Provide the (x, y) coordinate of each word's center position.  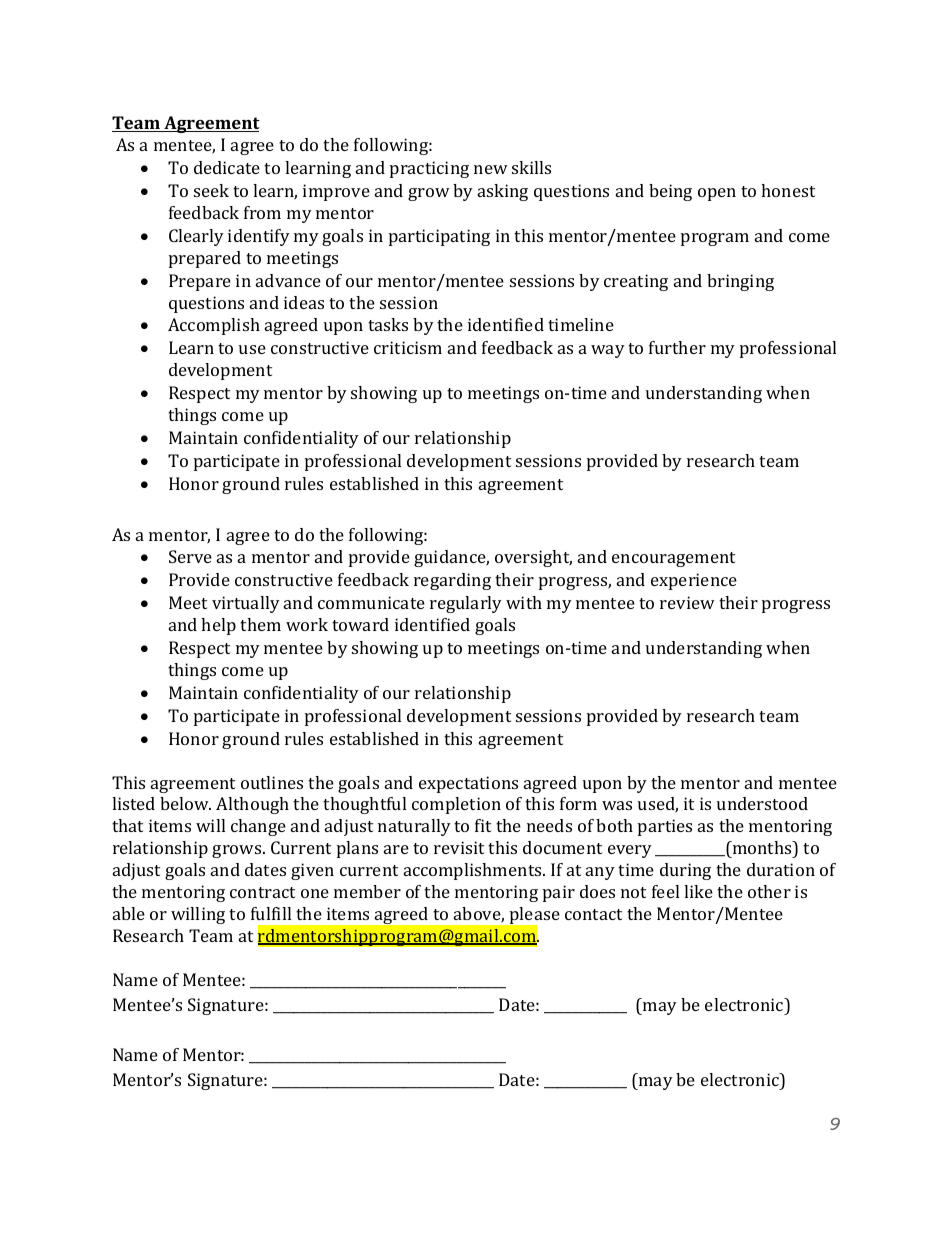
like (698, 891)
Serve (190, 556)
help (218, 626)
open (717, 194)
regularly (466, 604)
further (677, 347)
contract (262, 892)
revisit (459, 847)
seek (211, 190)
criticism (408, 347)
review (687, 602)
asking (503, 192)
